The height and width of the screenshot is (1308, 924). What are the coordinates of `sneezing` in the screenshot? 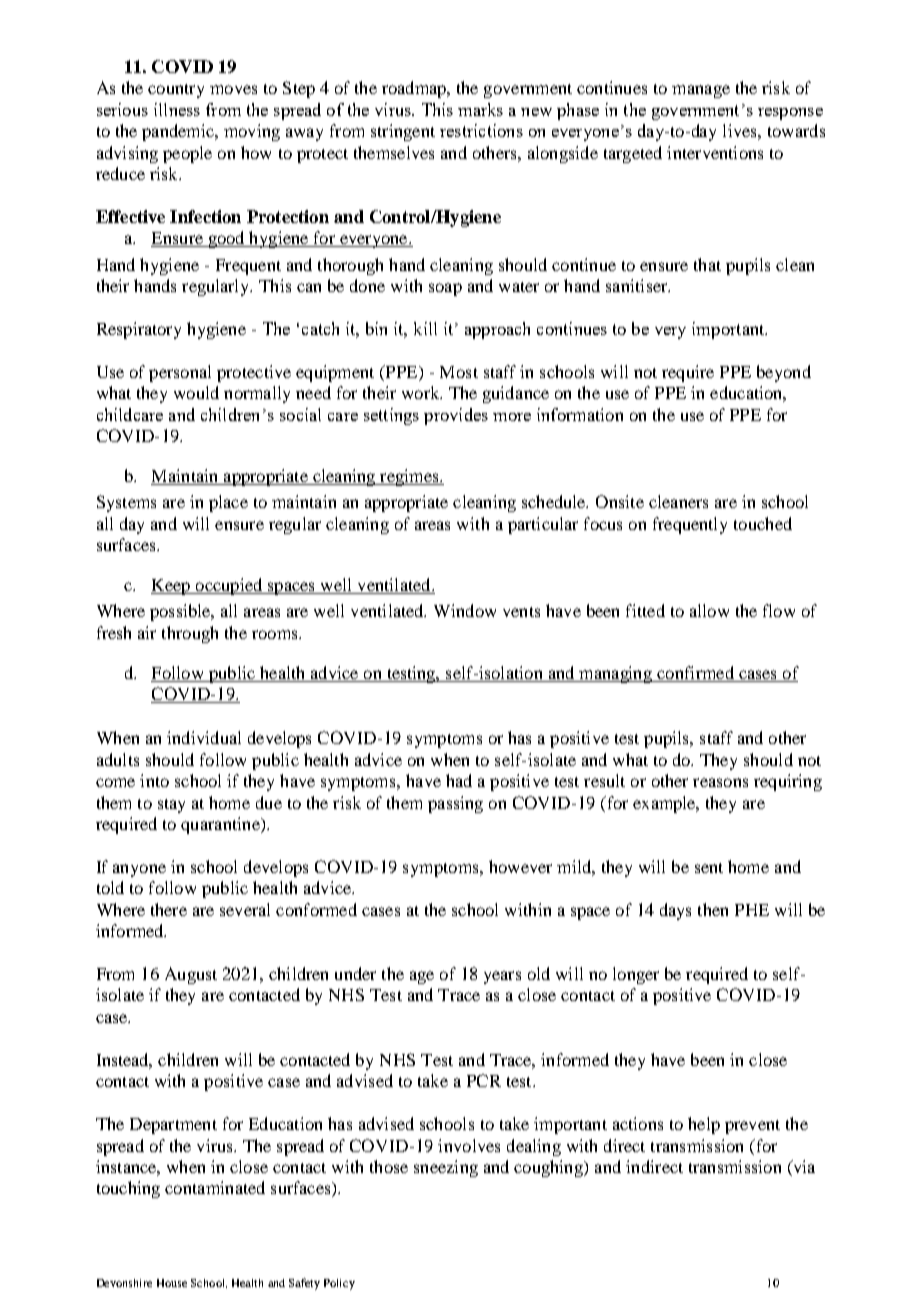 It's located at (446, 1168).
